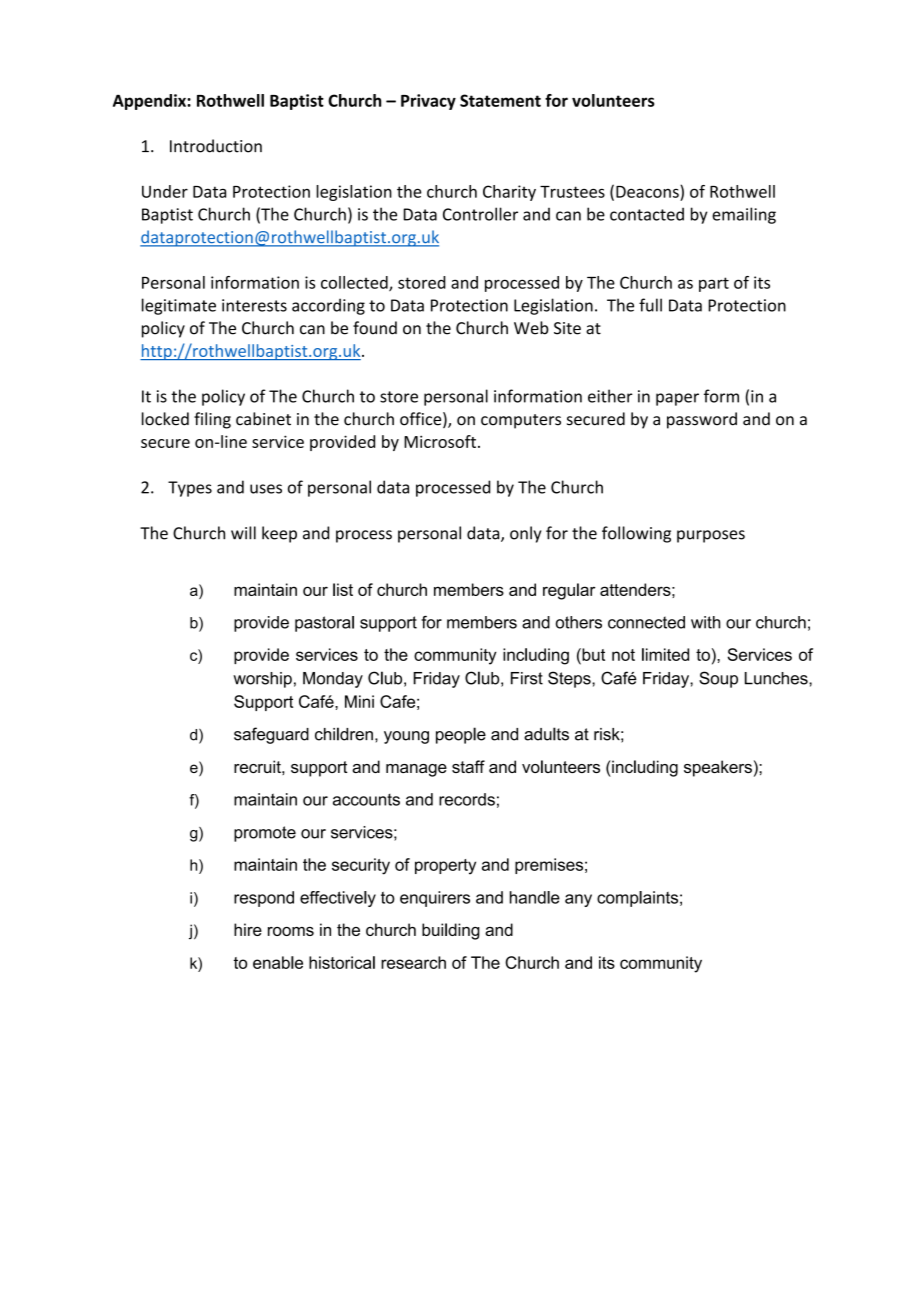 The image size is (924, 1308). I want to click on Privacy, so click(428, 102).
